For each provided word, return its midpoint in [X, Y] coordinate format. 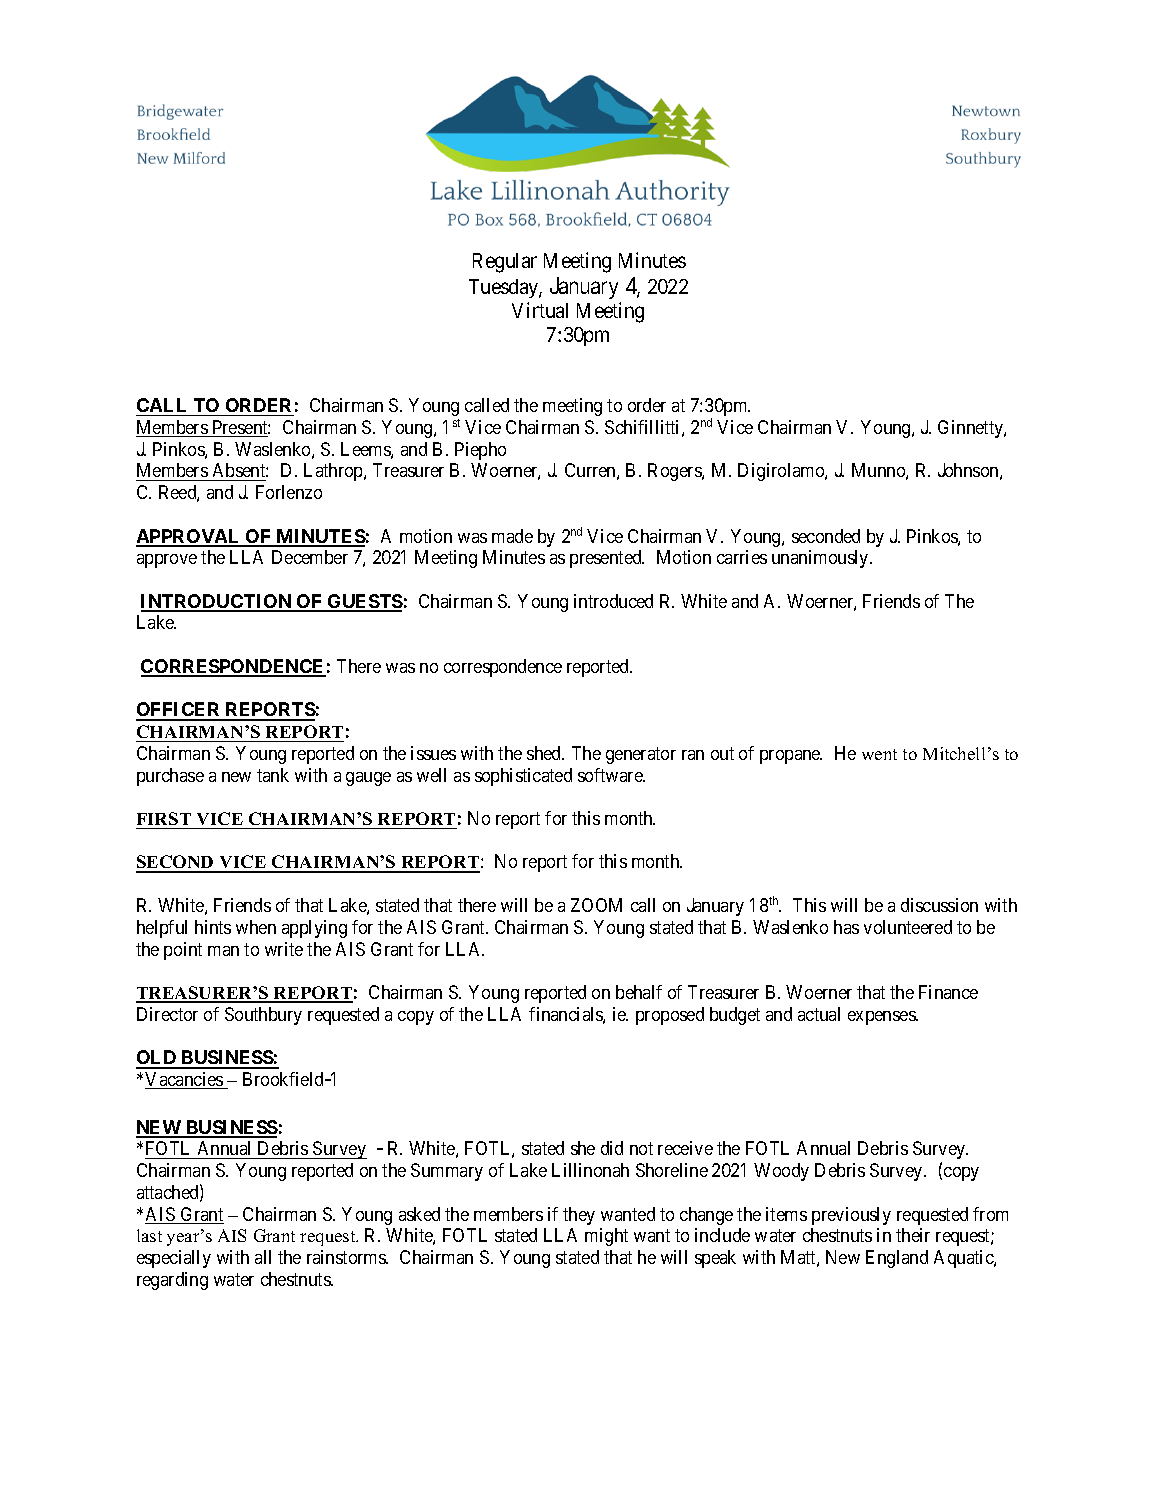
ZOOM [596, 905]
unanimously [821, 559]
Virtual [540, 310]
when [256, 927]
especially [174, 1259]
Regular [505, 263]
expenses [882, 1018]
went [879, 754]
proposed [670, 1016]
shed [545, 753]
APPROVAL [189, 537]
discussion [939, 905]
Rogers [675, 472]
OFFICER [179, 711]
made [512, 536]
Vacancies [185, 1080]
